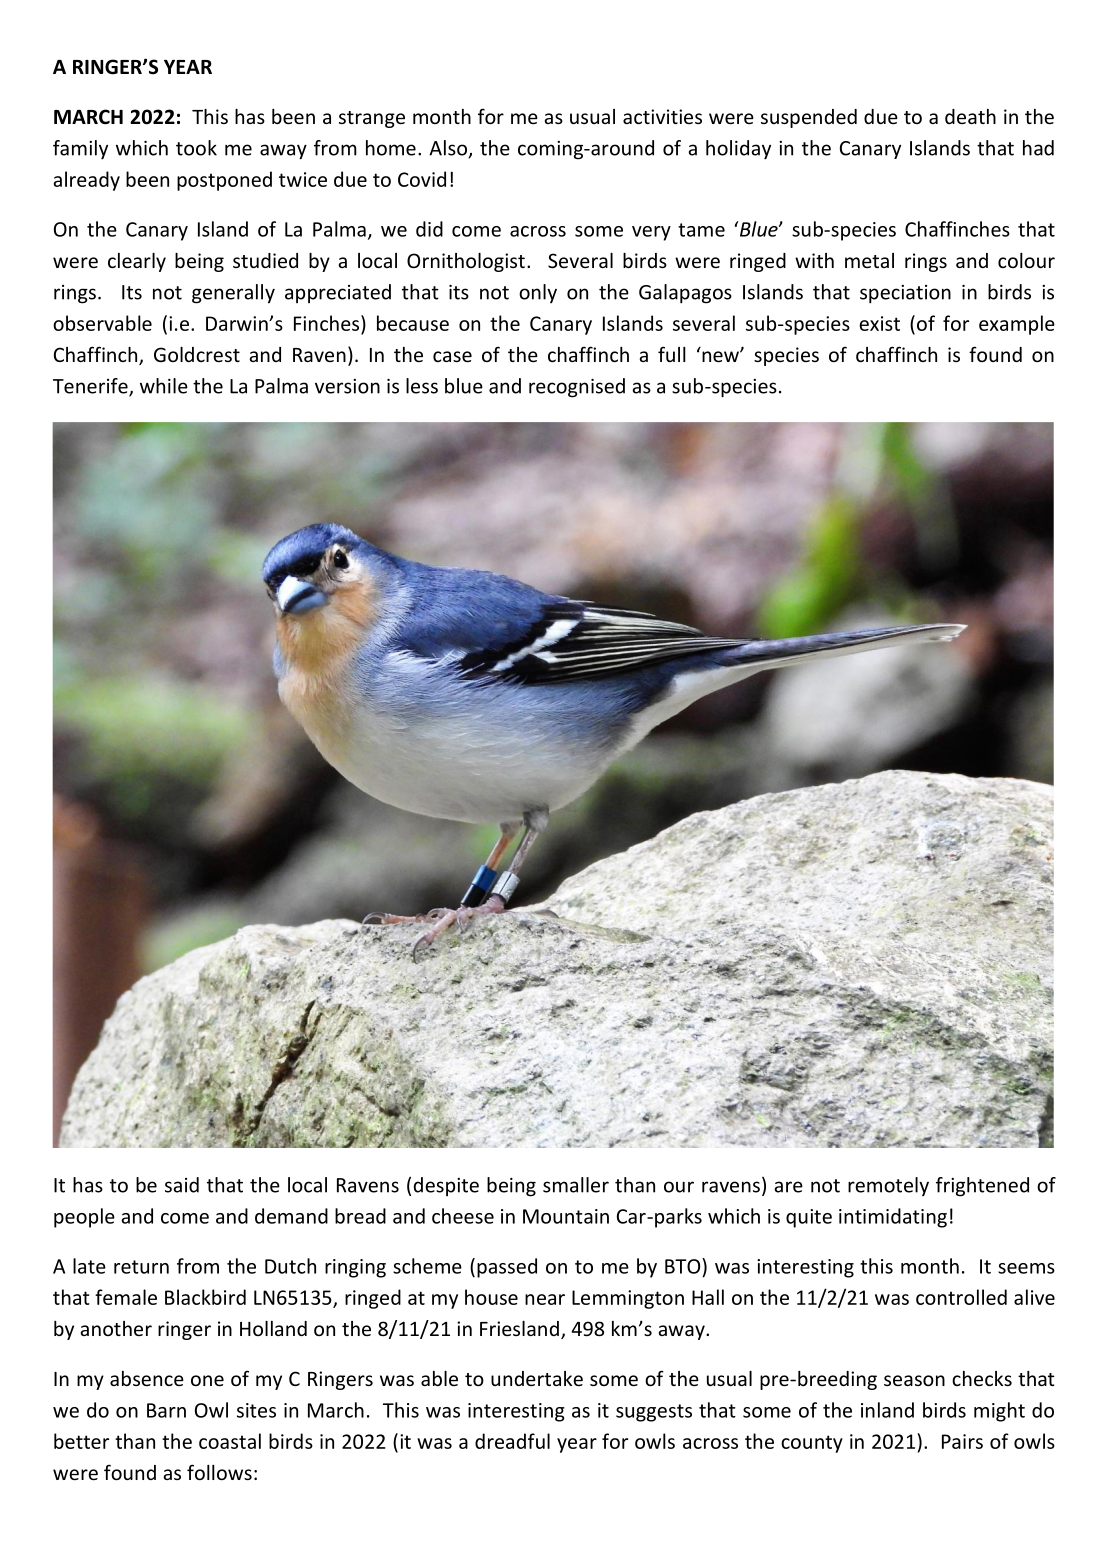 This page has height=1567, width=1108. I want to click on remotely, so click(888, 1186).
